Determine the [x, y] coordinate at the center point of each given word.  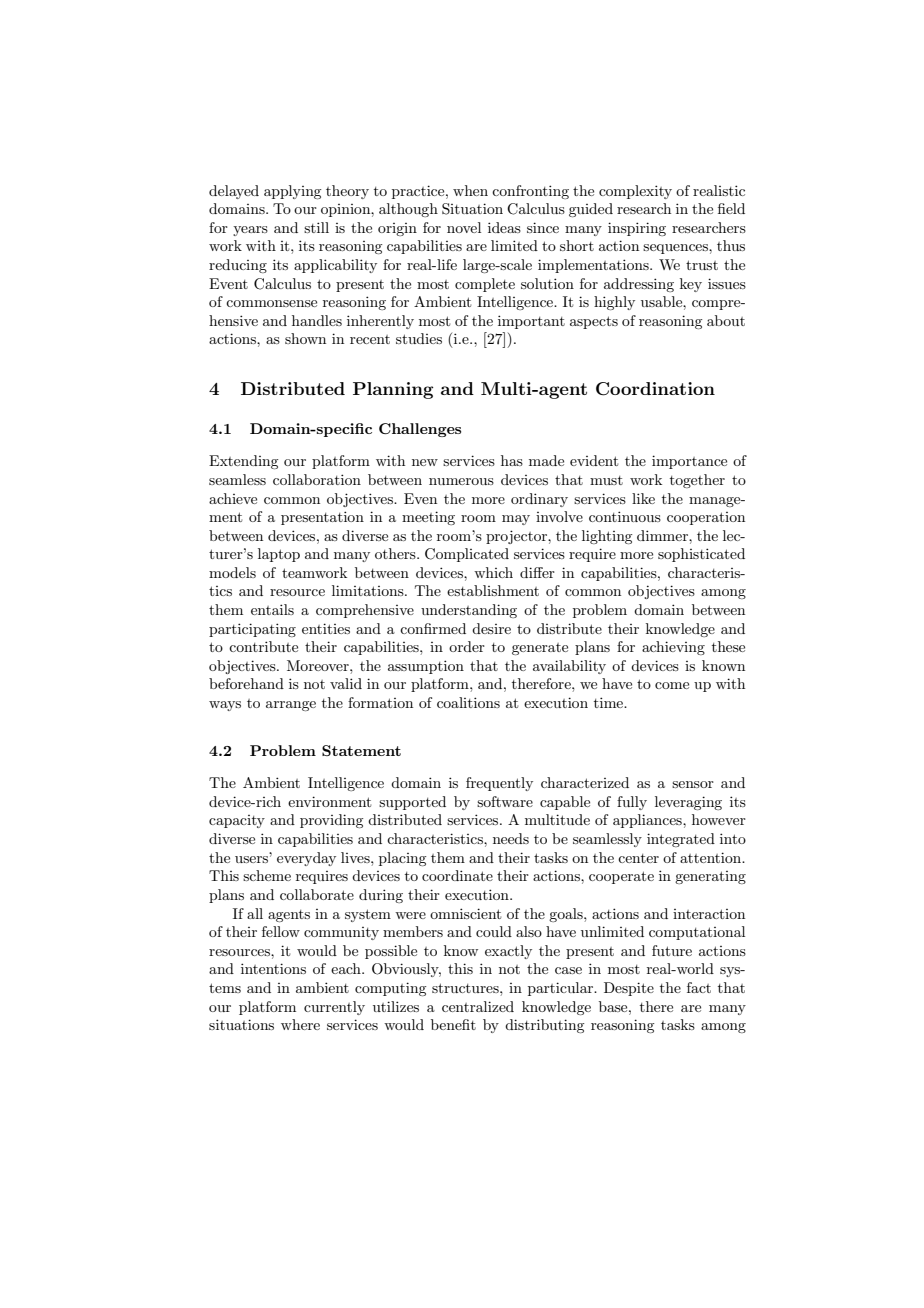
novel [464, 227]
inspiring [637, 229]
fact [699, 987]
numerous [461, 481]
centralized [478, 1006]
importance [689, 462]
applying [292, 192]
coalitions [468, 702]
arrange [291, 706]
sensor [693, 784]
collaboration [317, 479]
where [300, 1024]
